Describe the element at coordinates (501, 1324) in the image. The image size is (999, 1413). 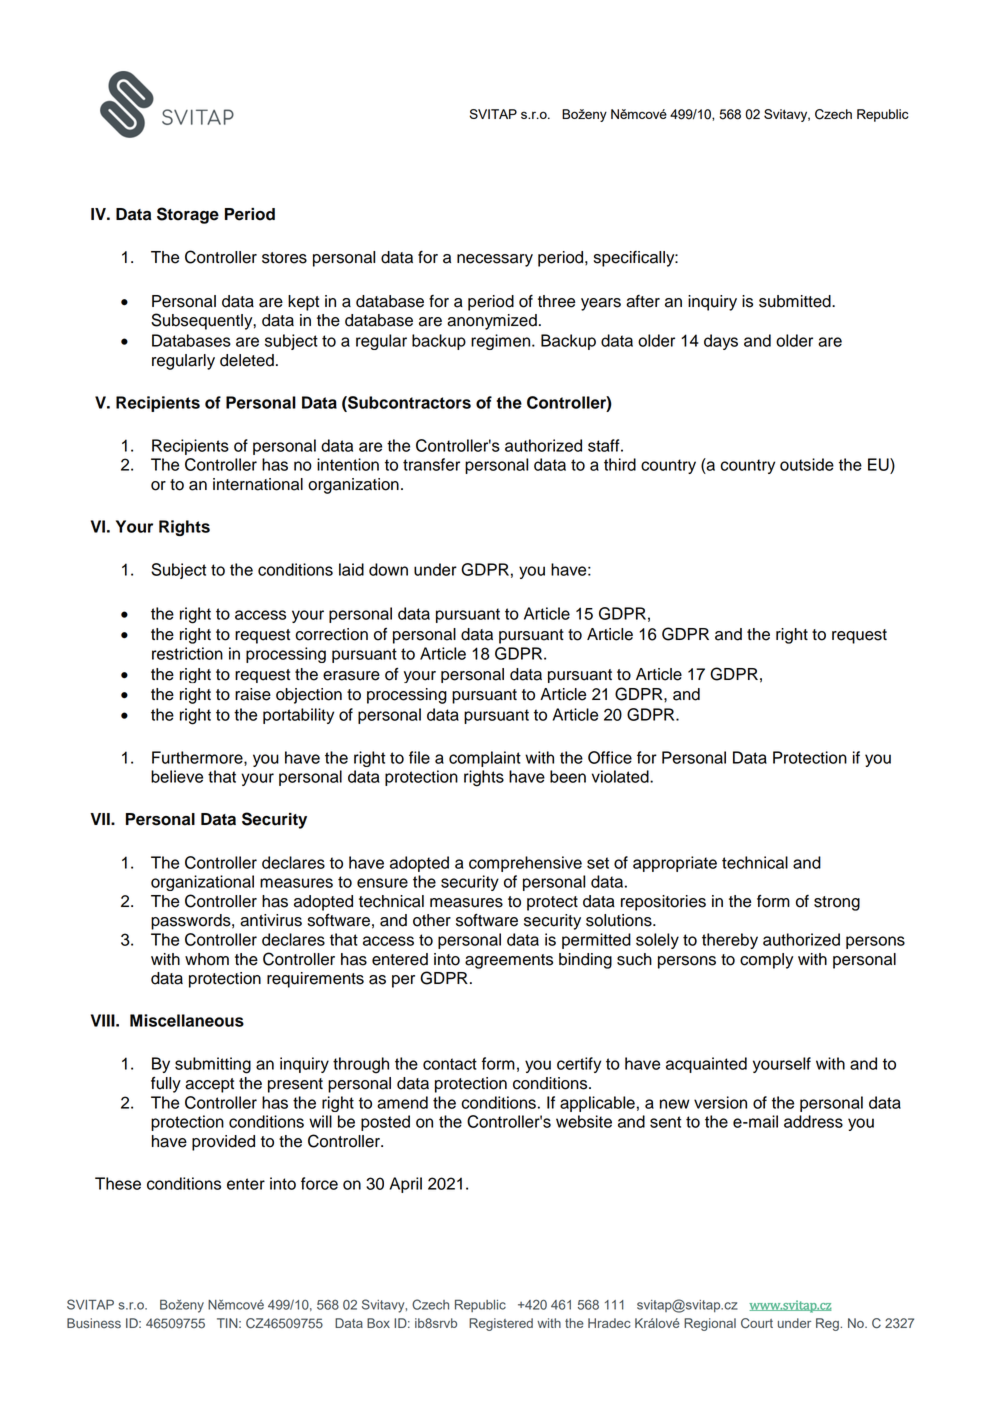
I see `Registered` at that location.
